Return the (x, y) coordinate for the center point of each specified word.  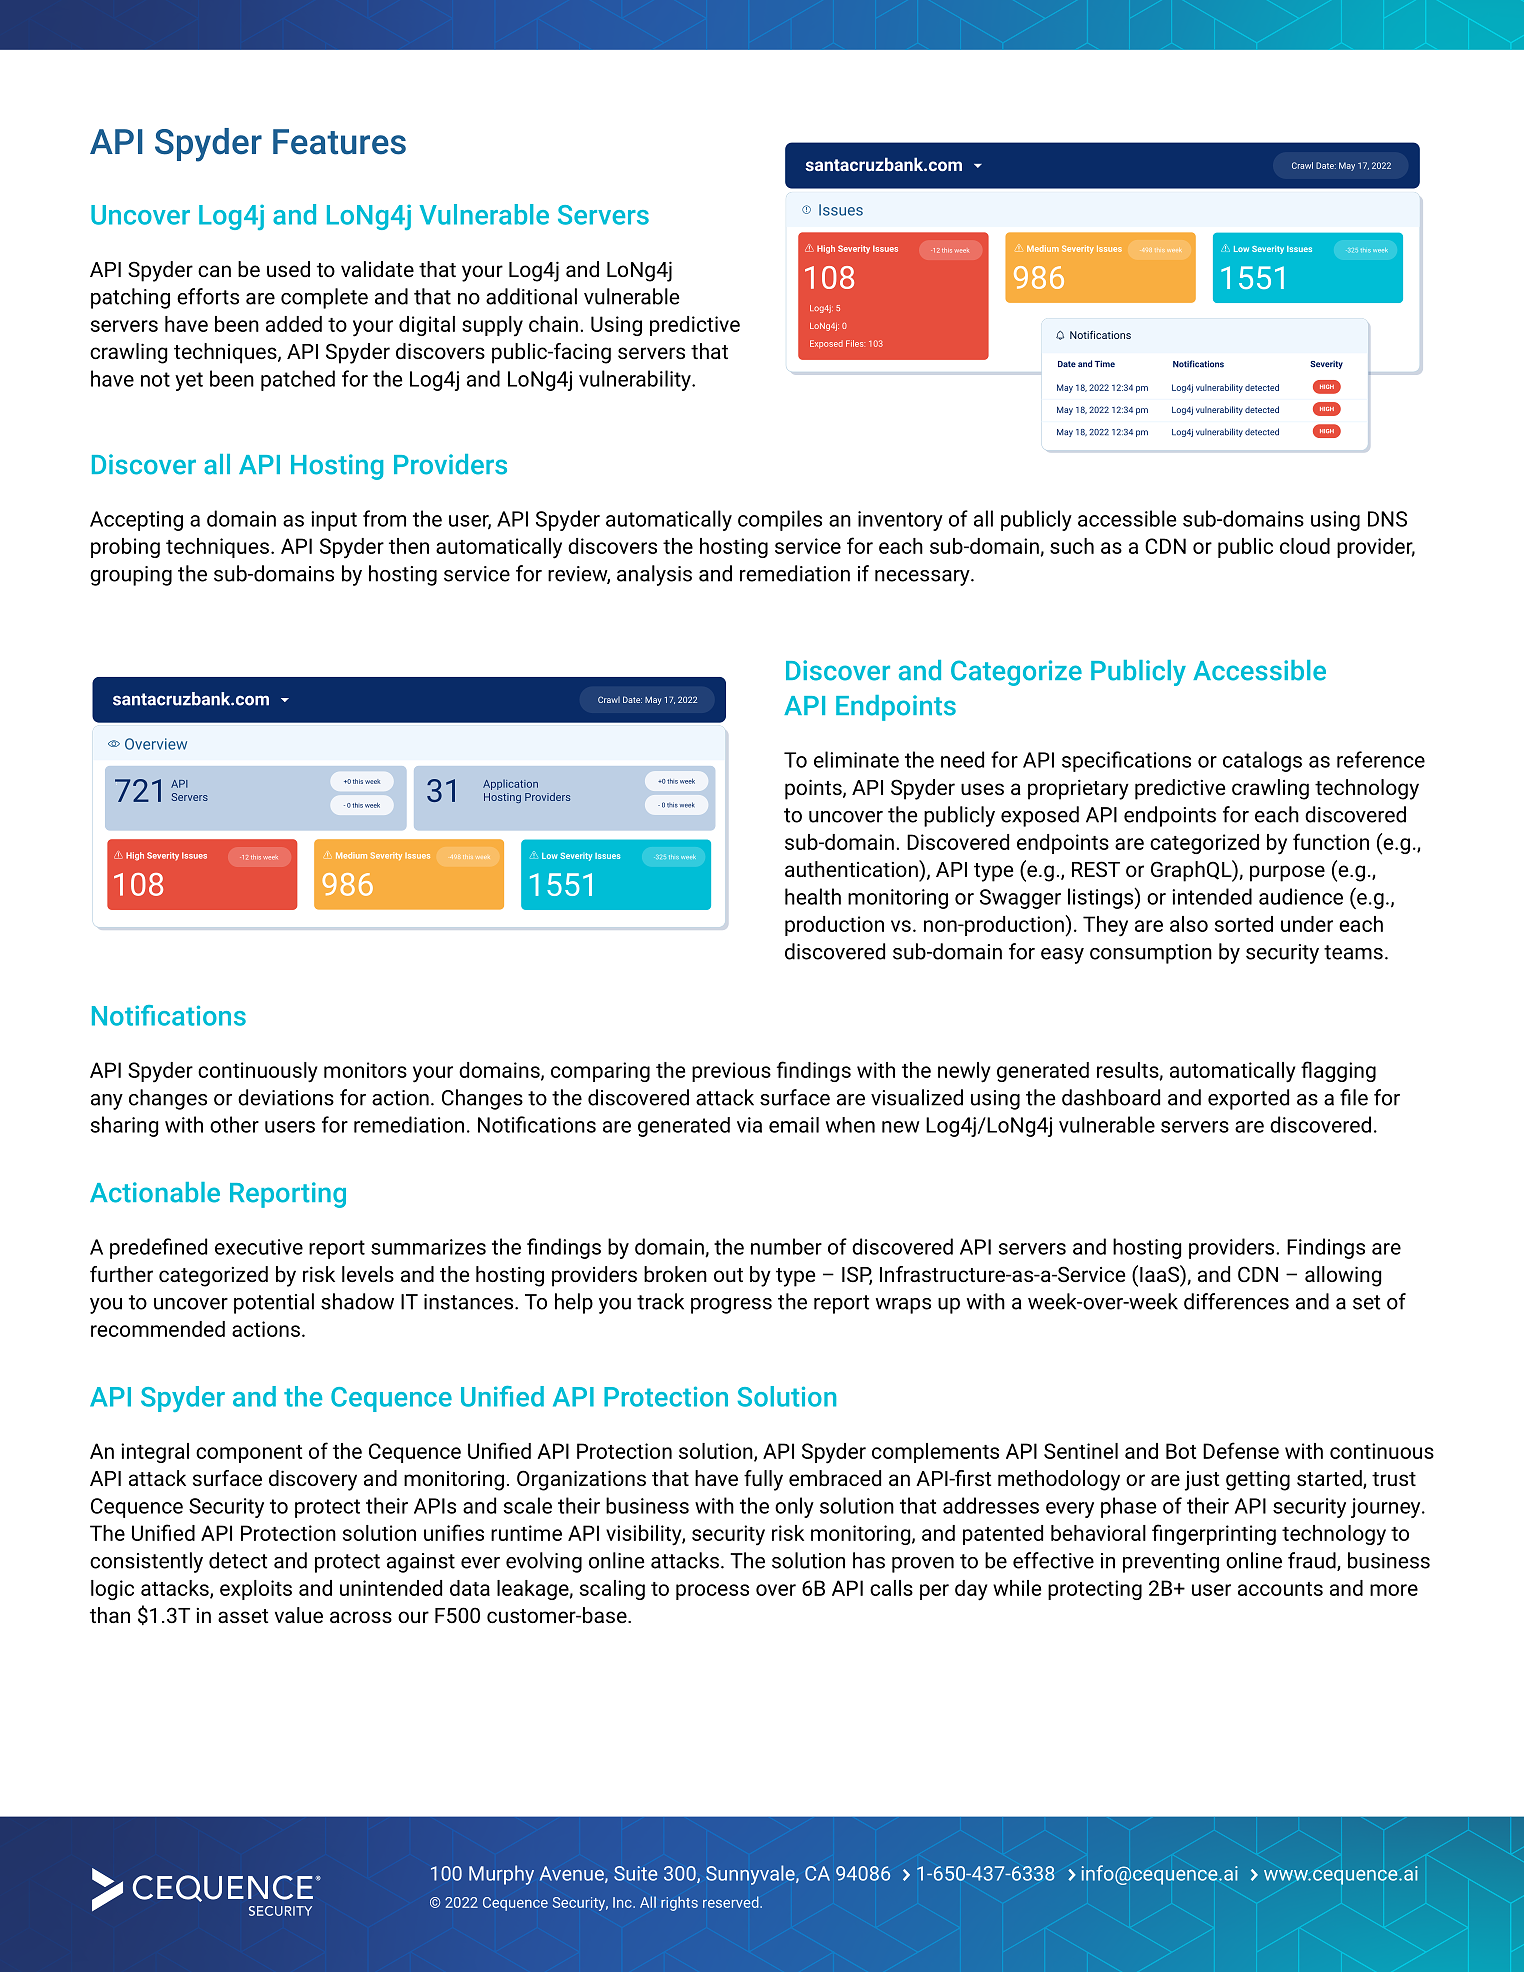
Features (339, 142)
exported (1248, 1099)
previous (731, 1072)
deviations (286, 1097)
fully (763, 1480)
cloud (1305, 546)
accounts (1280, 1589)
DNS (1387, 519)
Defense (1241, 1450)
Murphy (501, 1875)
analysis (654, 575)
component (249, 1454)
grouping (131, 576)
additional (531, 296)
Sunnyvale (751, 1875)
